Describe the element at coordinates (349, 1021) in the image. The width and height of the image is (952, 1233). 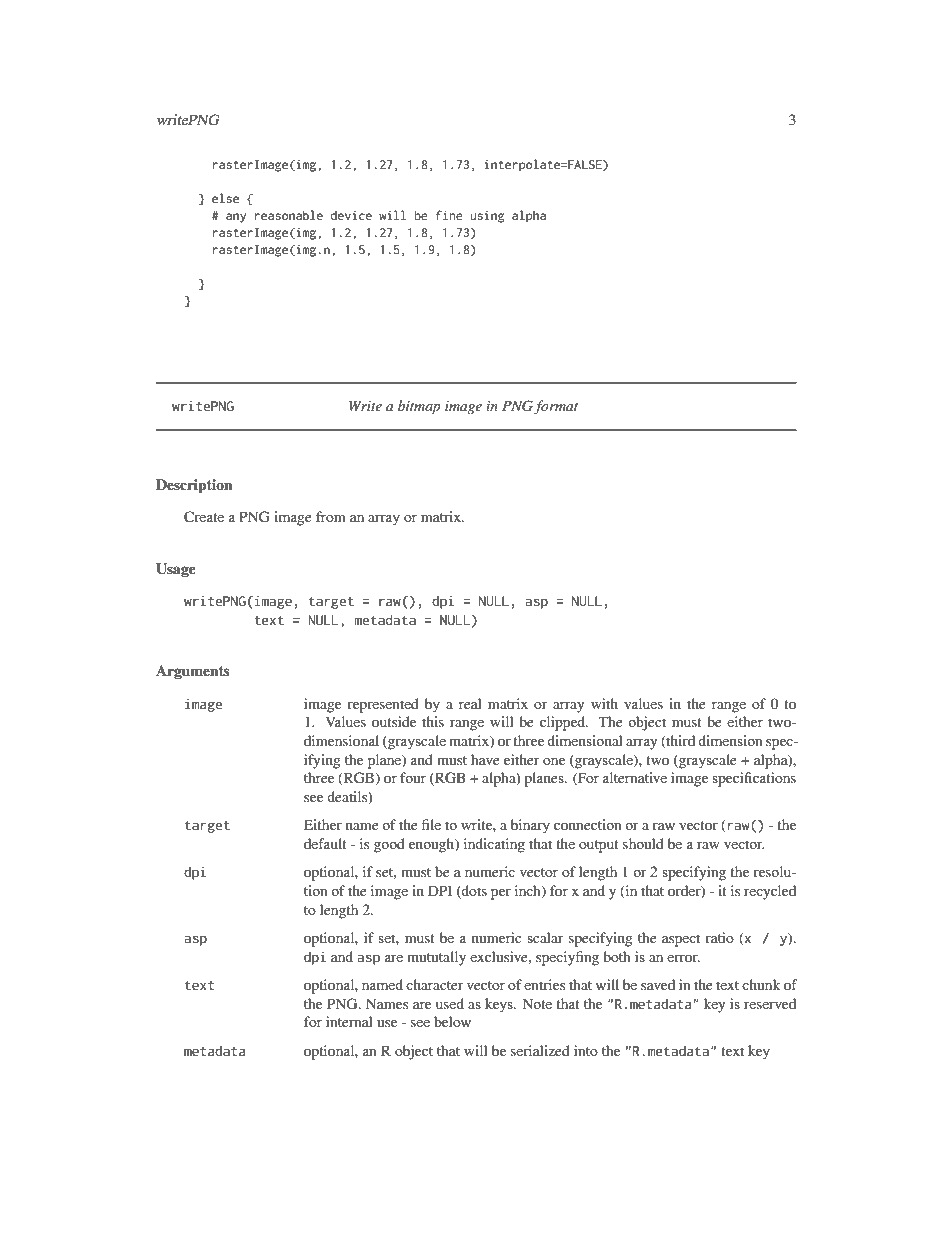
I see `internal` at that location.
